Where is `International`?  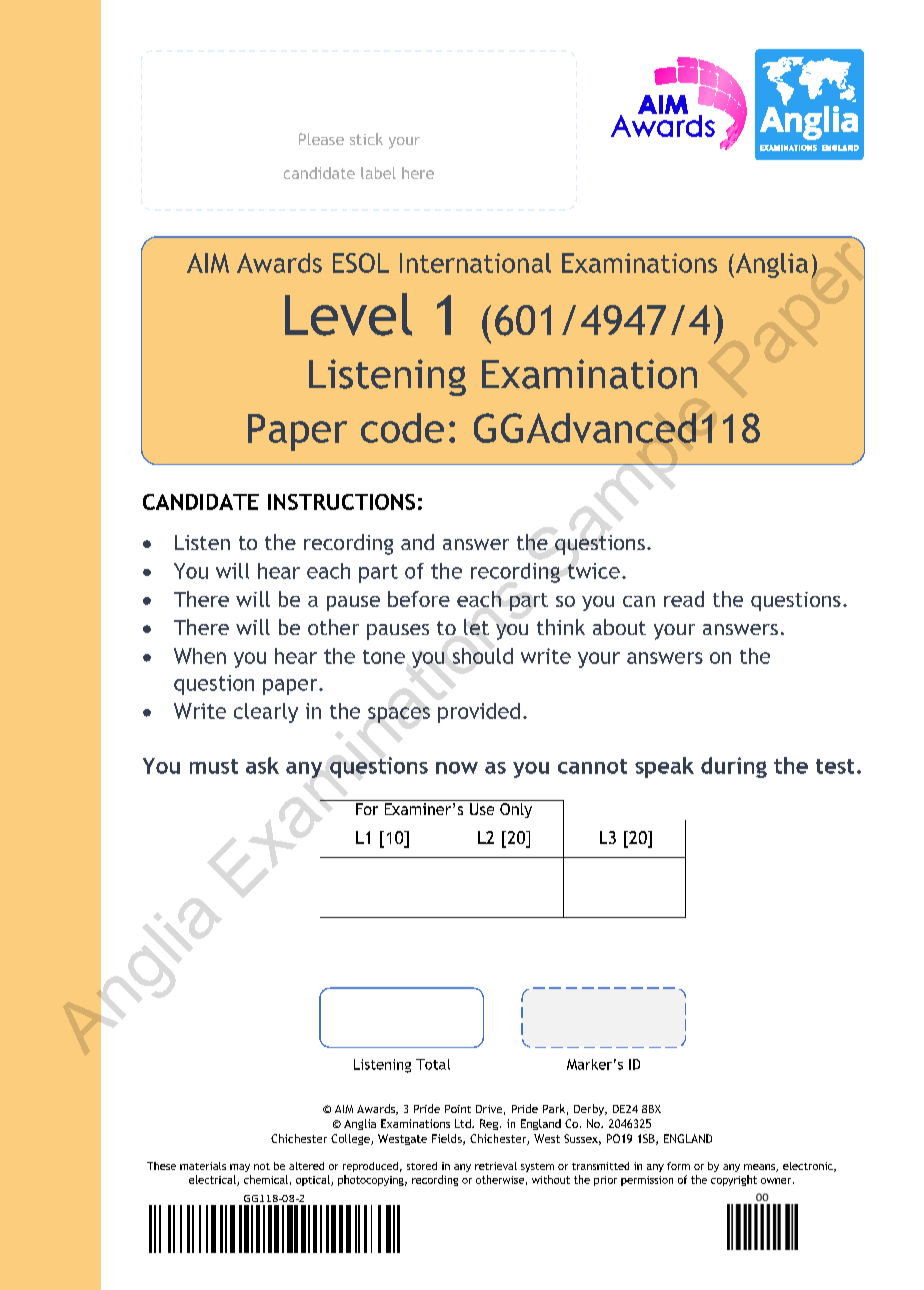
International is located at coordinates (475, 263).
